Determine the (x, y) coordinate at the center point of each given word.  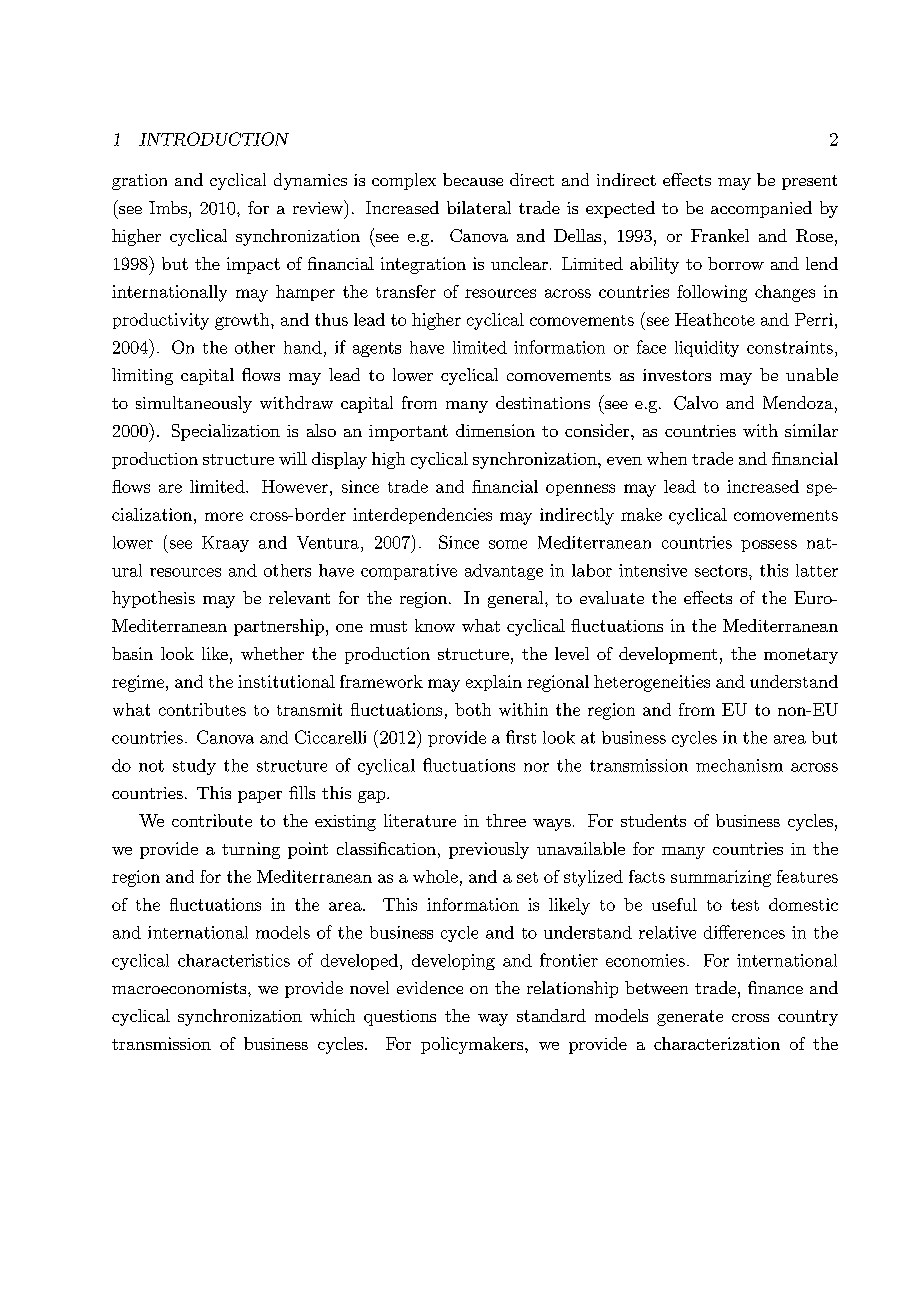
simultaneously (194, 404)
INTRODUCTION (214, 139)
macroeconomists (180, 988)
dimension (495, 430)
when (667, 458)
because (473, 179)
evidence (430, 987)
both (473, 709)
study (194, 767)
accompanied (761, 209)
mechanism (739, 765)
